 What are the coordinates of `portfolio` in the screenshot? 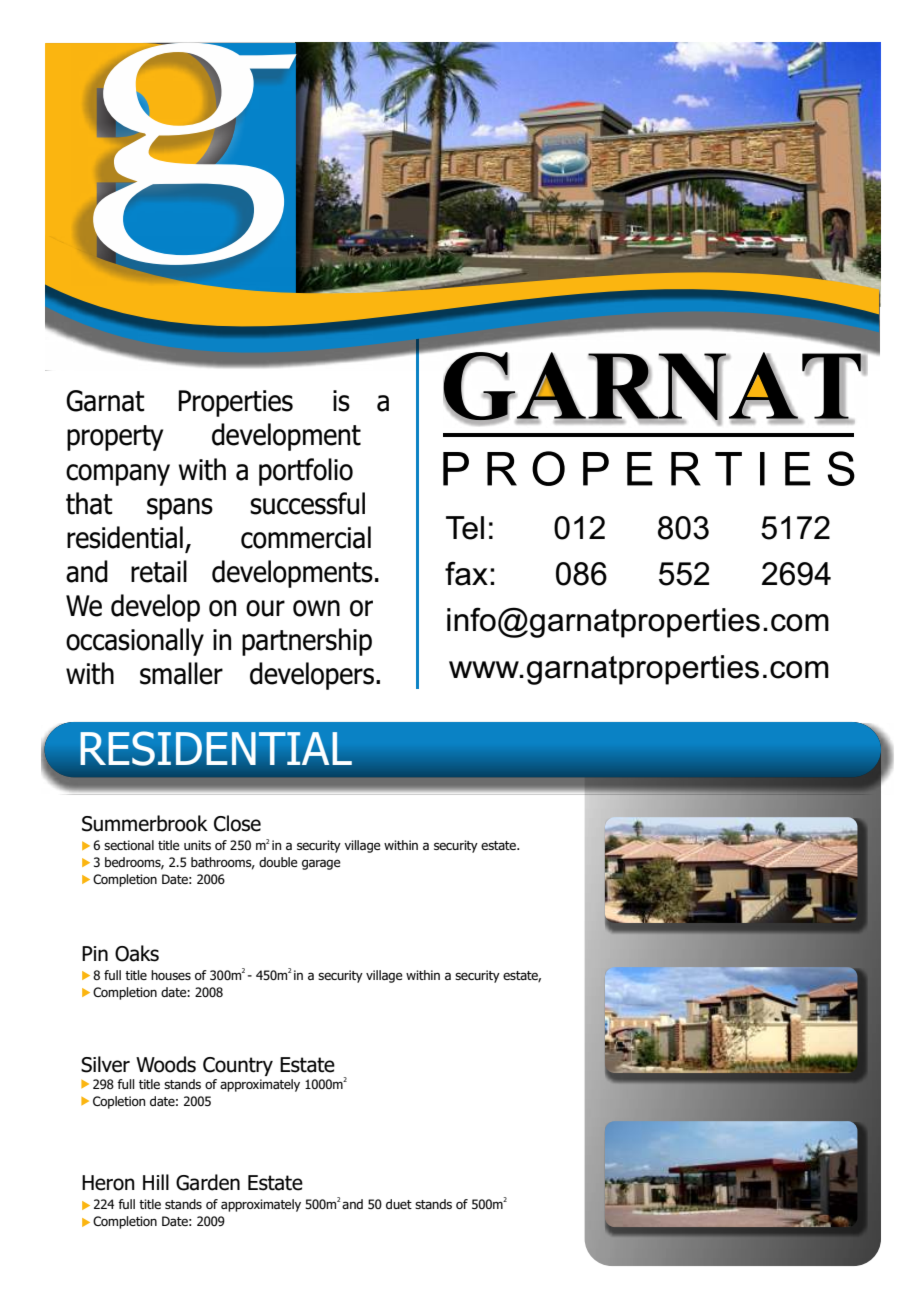 It's located at (306, 472).
